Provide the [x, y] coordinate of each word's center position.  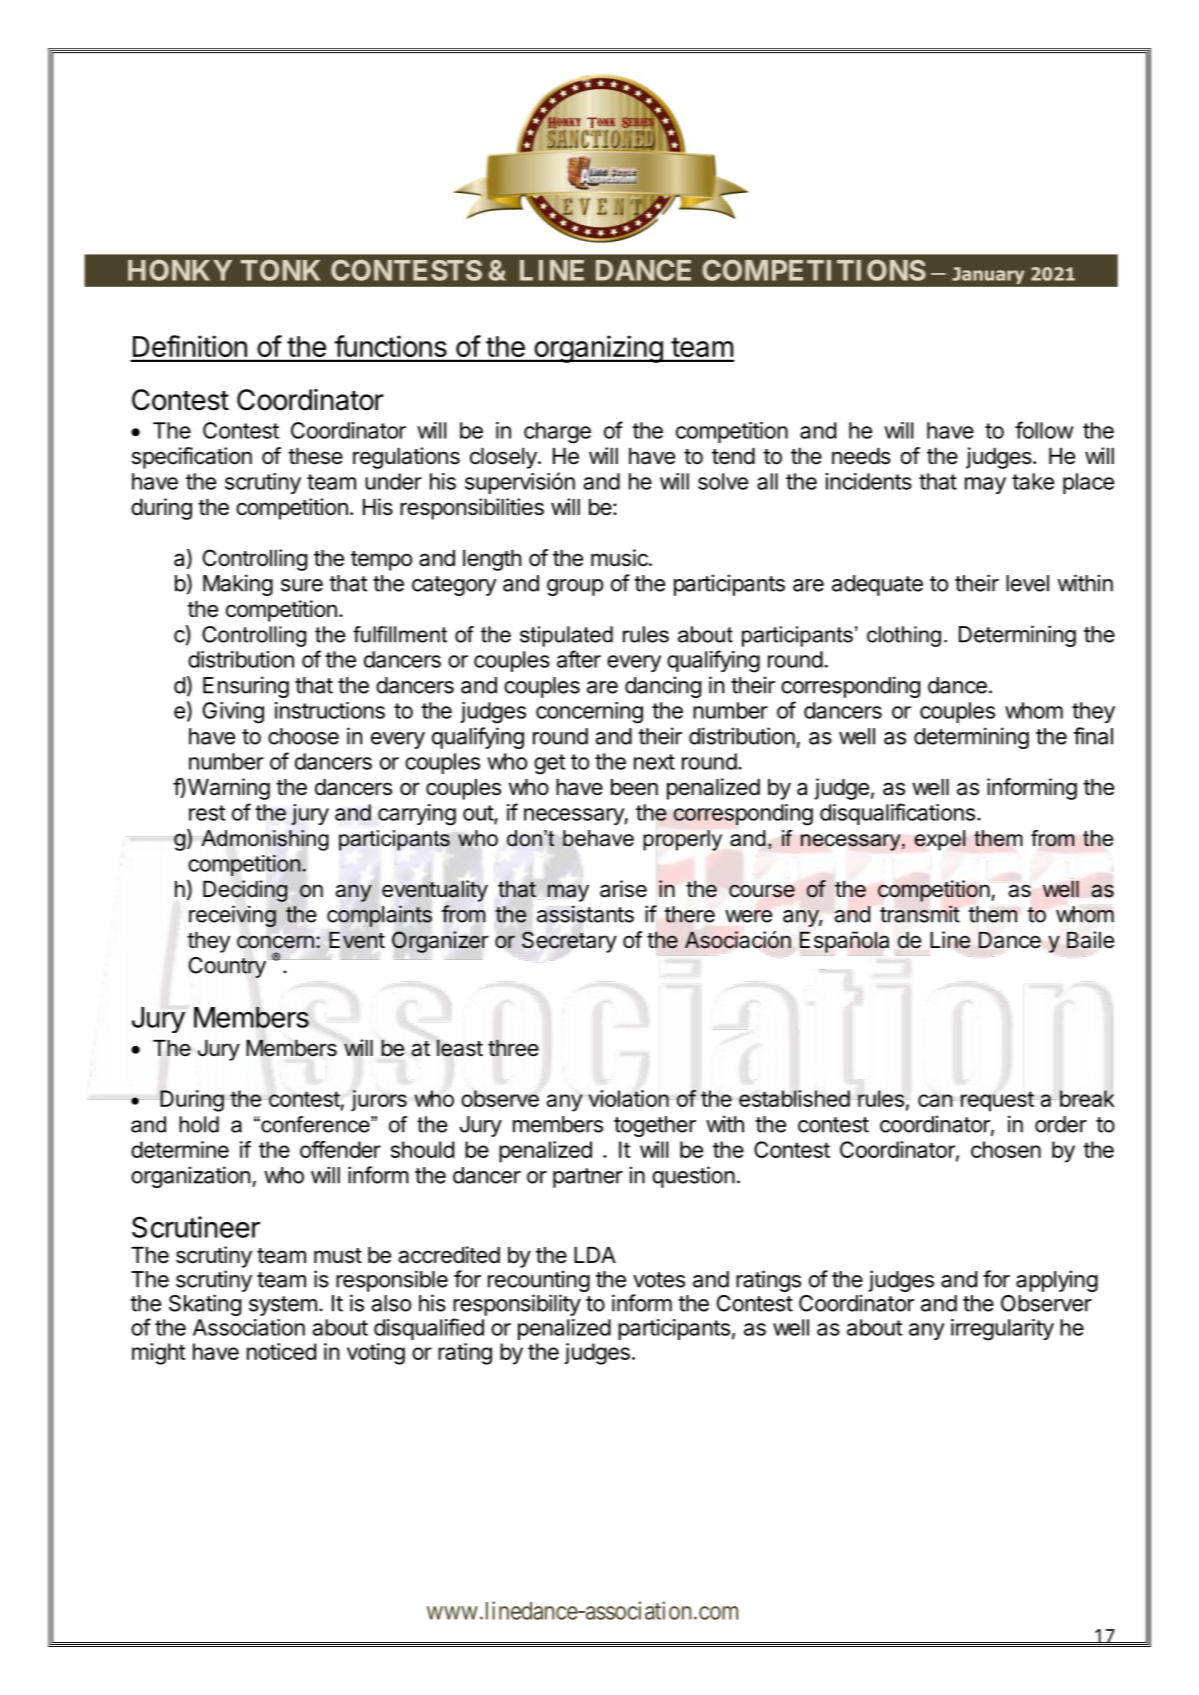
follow [1044, 430]
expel [940, 840]
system [283, 1306]
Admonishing [265, 840]
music [620, 558]
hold [199, 1124]
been [634, 787]
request [997, 1101]
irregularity [1002, 1330]
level [1027, 583]
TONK [280, 270]
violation [629, 1098]
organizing [598, 349]
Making [238, 585]
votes [659, 1280]
